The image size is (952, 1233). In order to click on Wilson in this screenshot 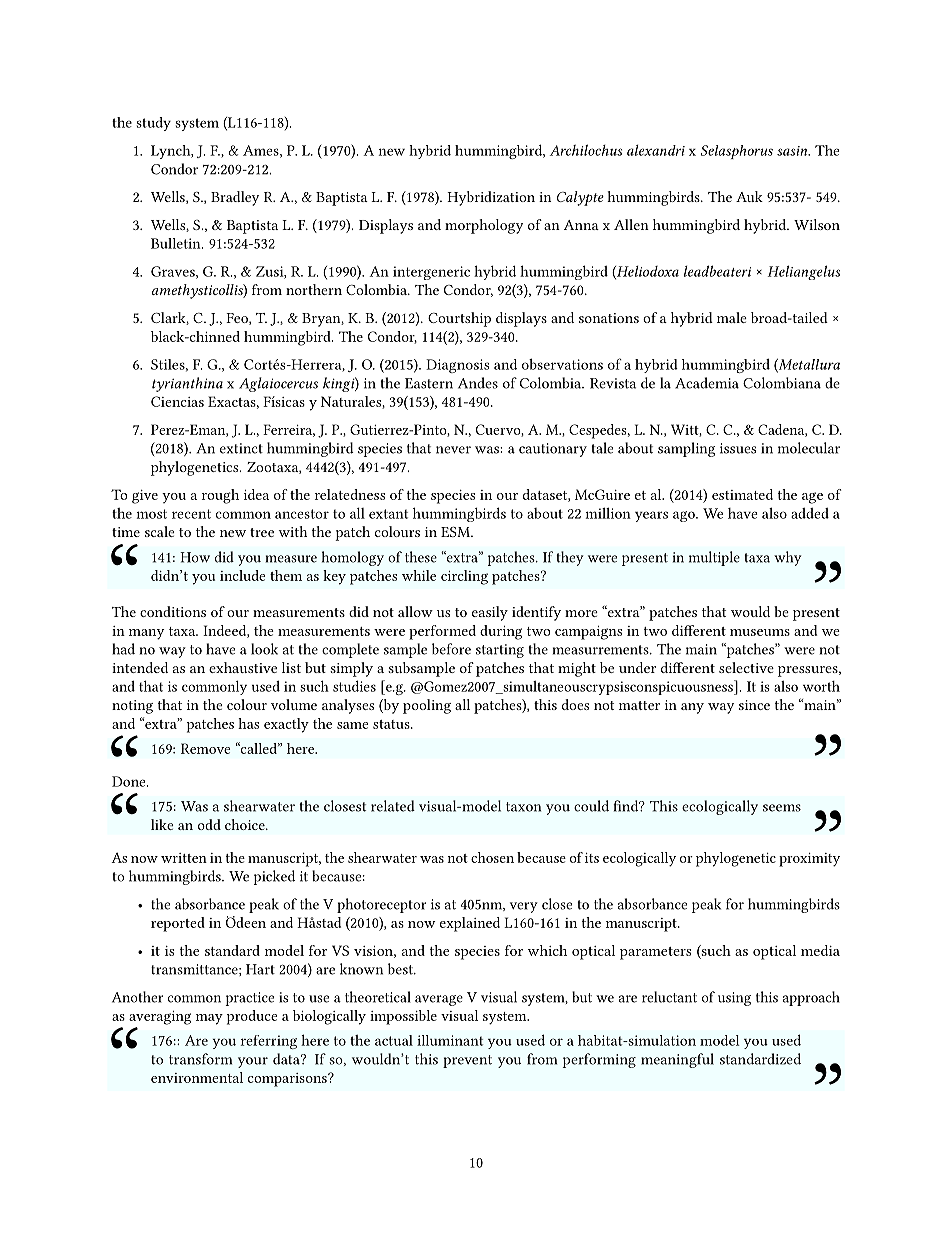, I will do `click(817, 224)`.
